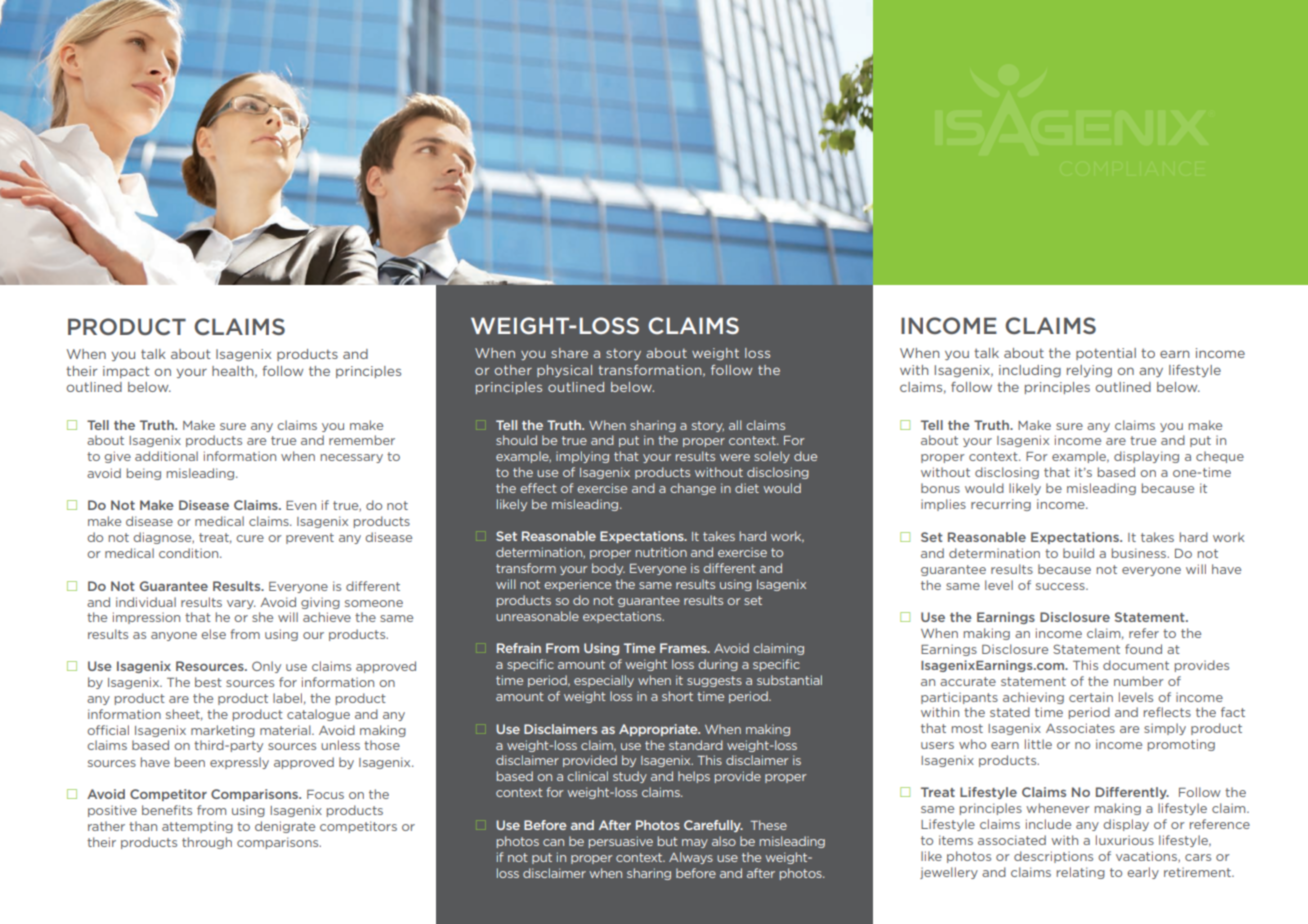  What do you see at coordinates (1089, 371) in the screenshot?
I see `relying` at bounding box center [1089, 371].
